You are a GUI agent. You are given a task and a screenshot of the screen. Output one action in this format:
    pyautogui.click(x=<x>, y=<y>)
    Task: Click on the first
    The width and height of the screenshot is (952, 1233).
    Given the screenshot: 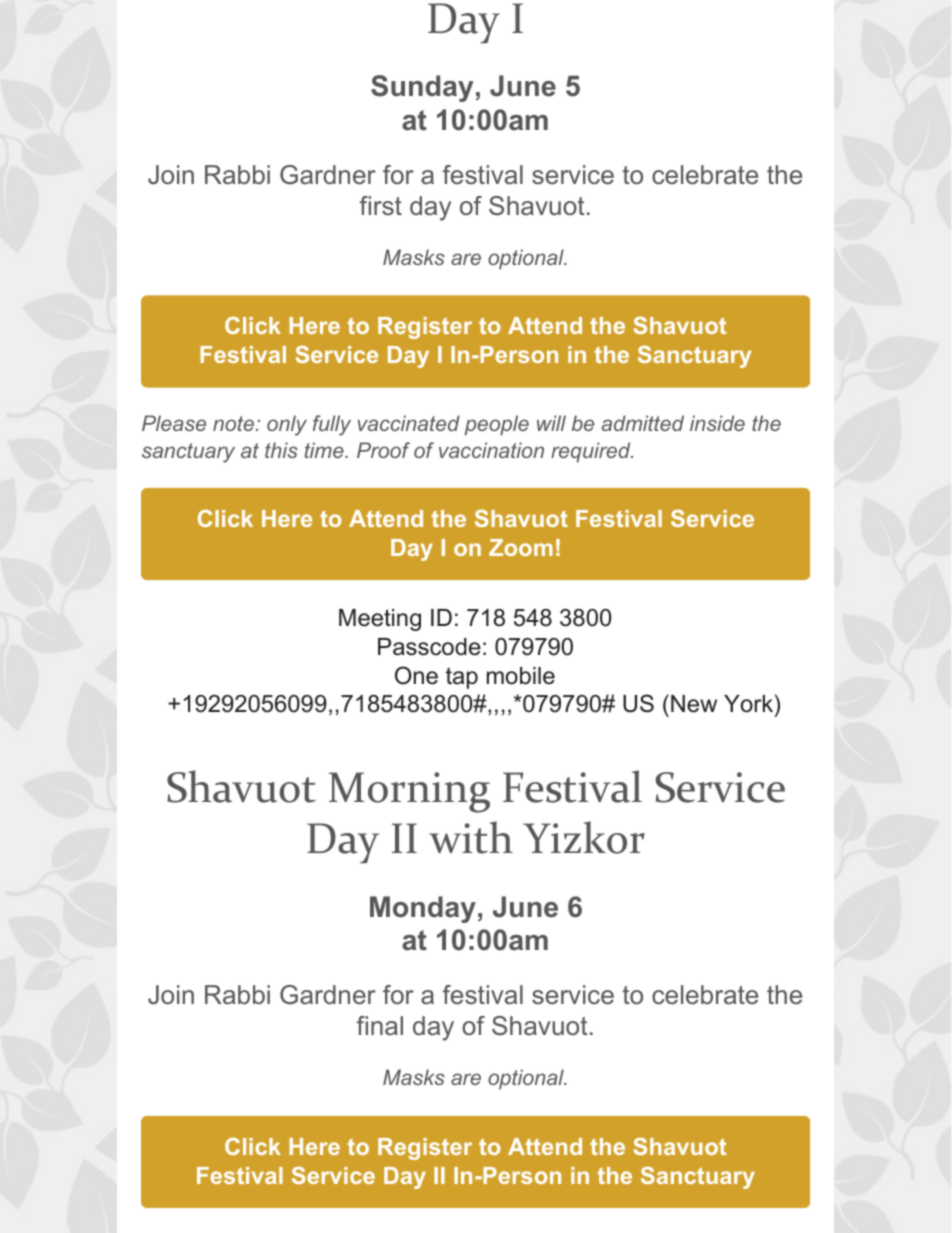 What is the action you would take?
    pyautogui.click(x=381, y=205)
